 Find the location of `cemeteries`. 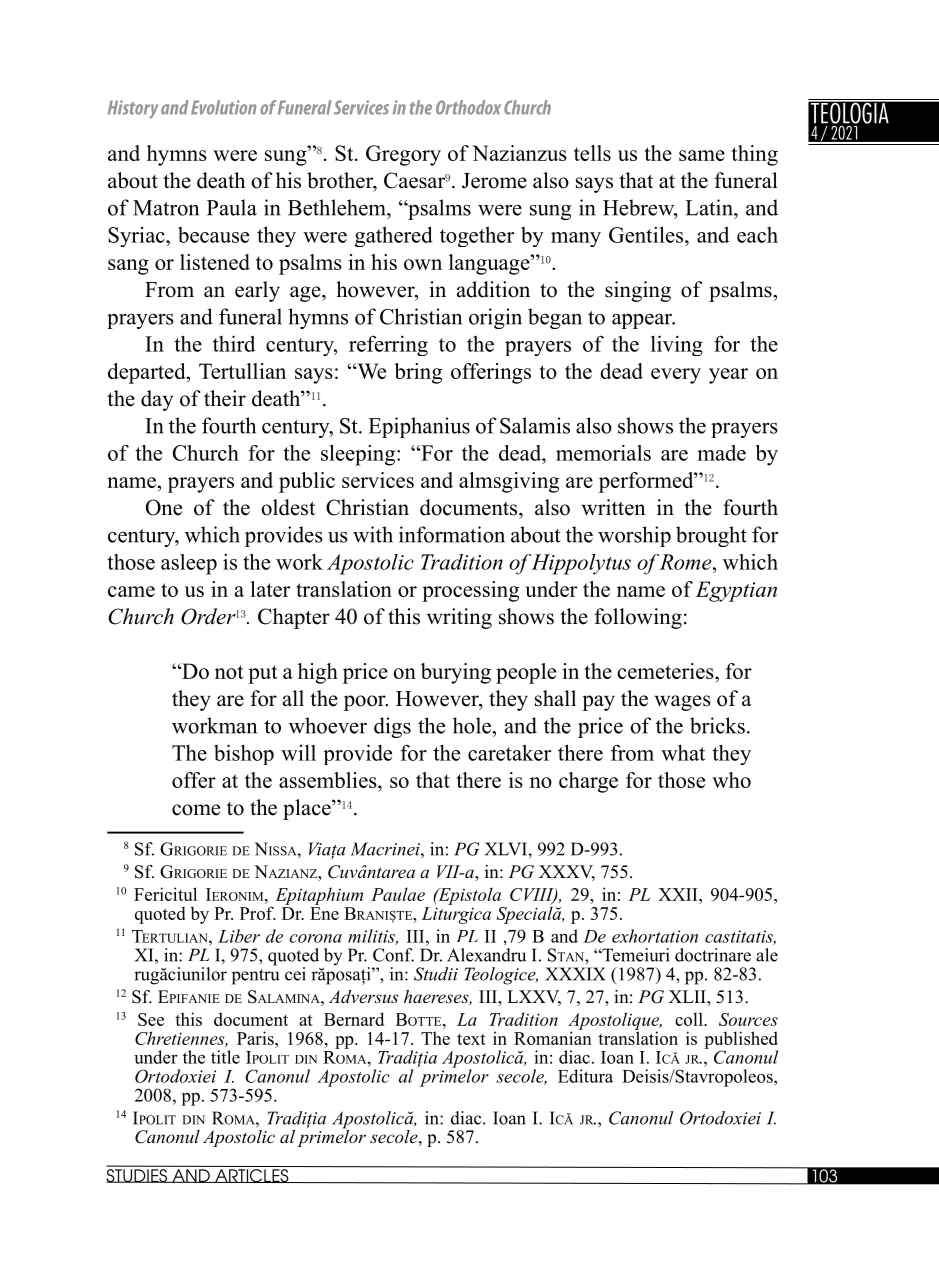

cemeteries is located at coordinates (666, 671).
